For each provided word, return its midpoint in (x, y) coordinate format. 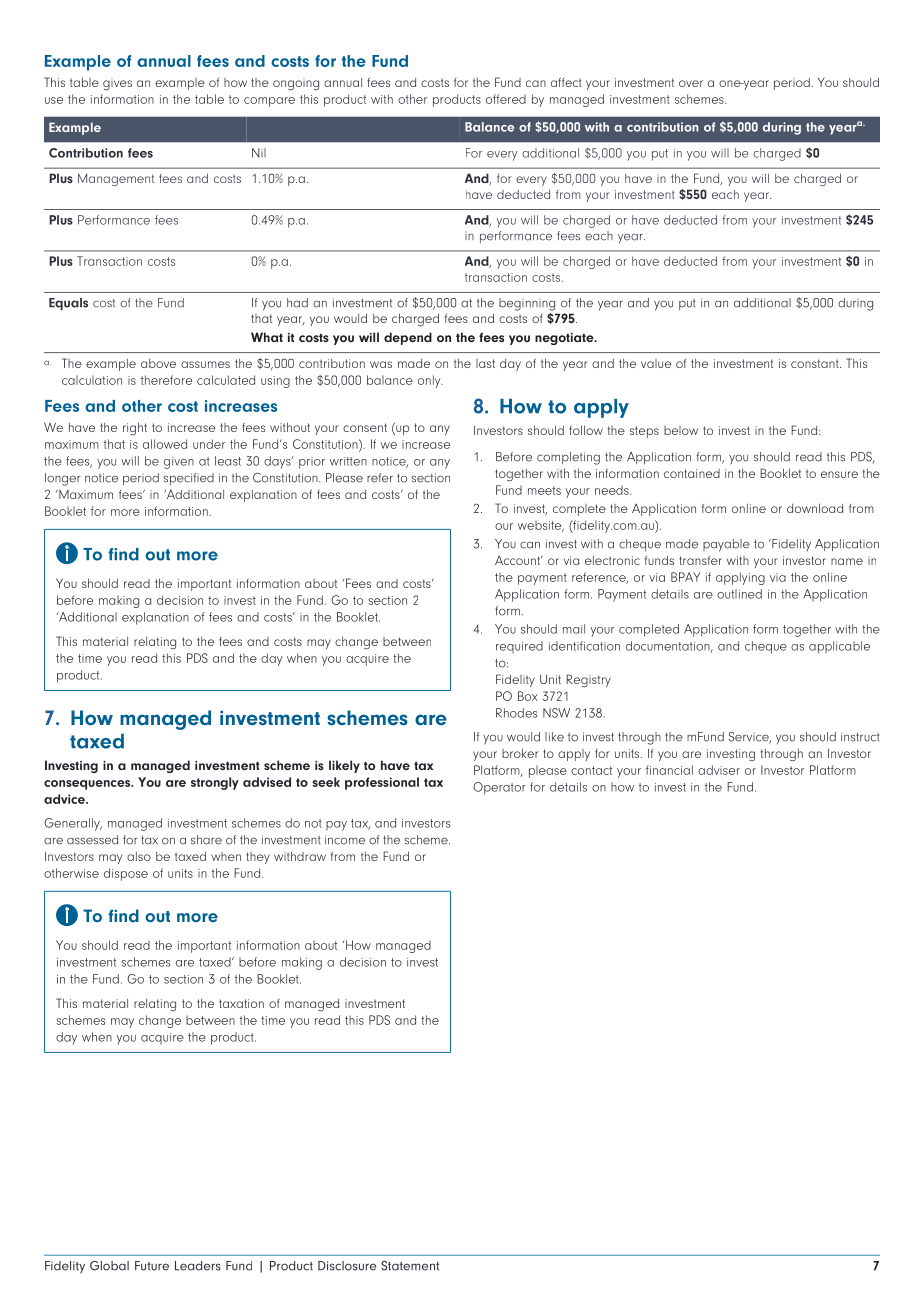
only (430, 381)
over (691, 83)
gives (117, 84)
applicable (839, 647)
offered (506, 99)
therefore (166, 380)
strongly (215, 783)
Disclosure (347, 1266)
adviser (719, 770)
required (519, 647)
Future (152, 1266)
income (345, 840)
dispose (126, 874)
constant (816, 363)
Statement (410, 1266)
